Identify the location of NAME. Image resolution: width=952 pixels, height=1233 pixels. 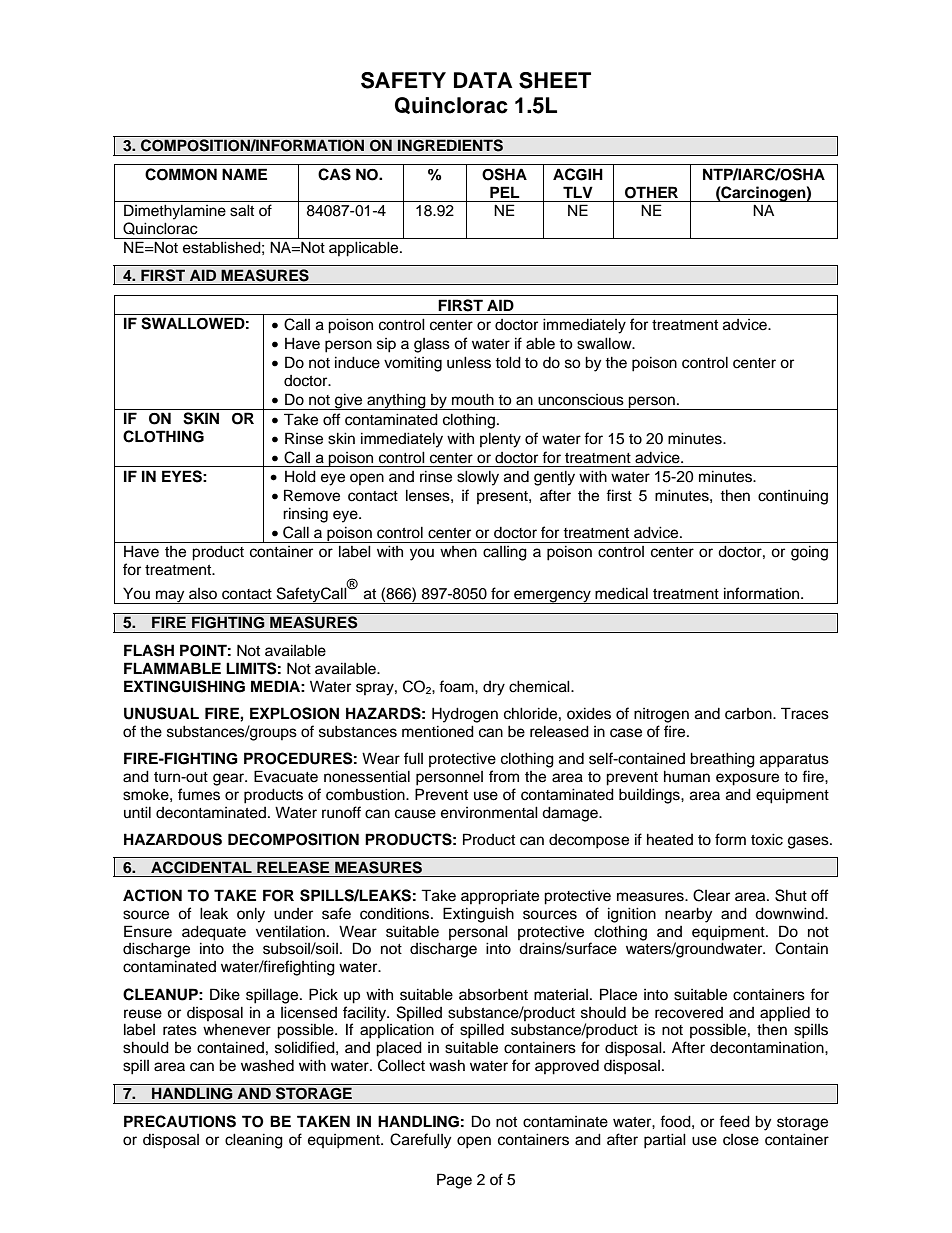
(244, 174).
